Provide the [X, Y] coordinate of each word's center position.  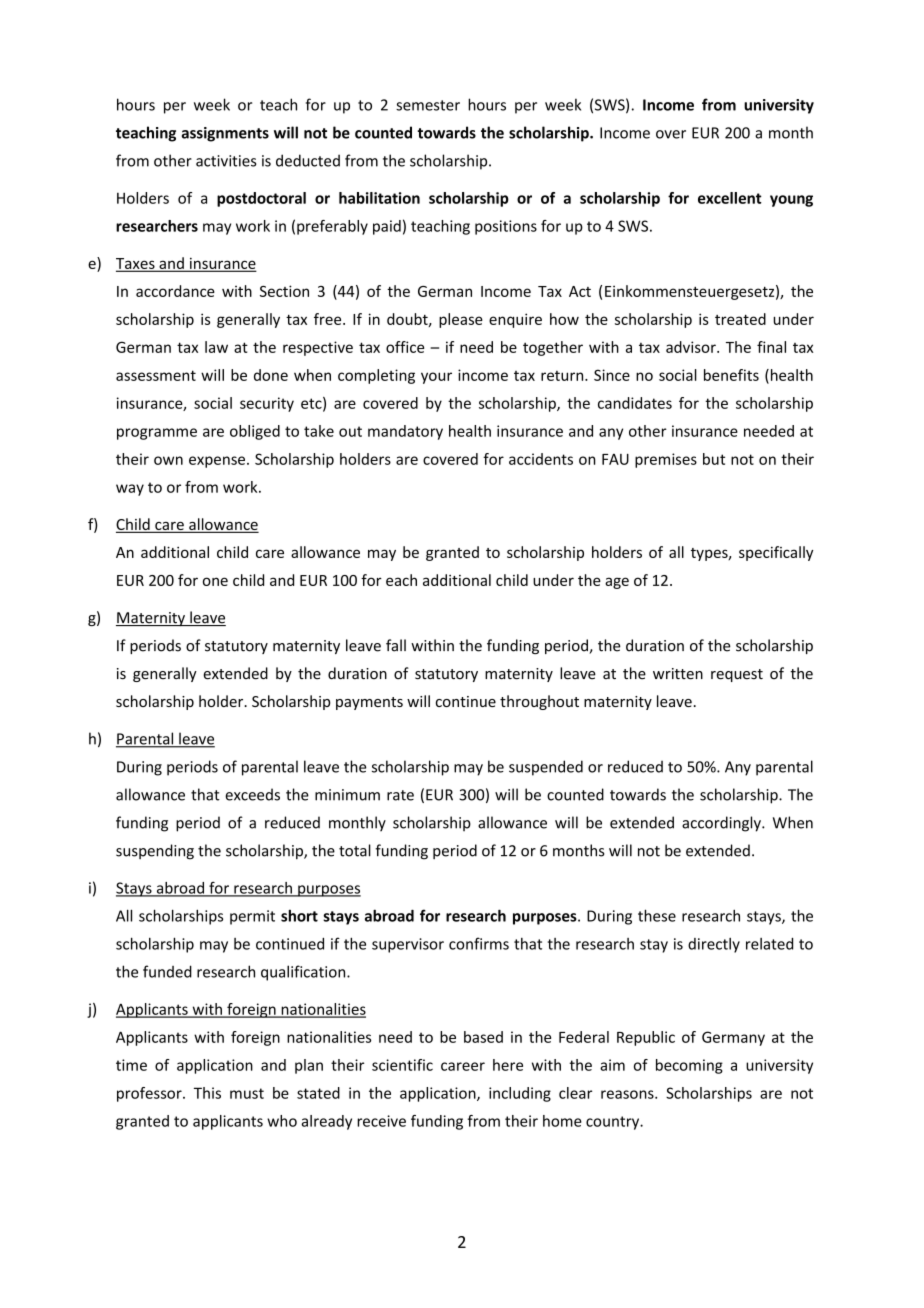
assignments [225, 134]
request [737, 675]
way [130, 490]
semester [428, 105]
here [508, 1065]
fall [396, 645]
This [207, 1093]
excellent [730, 198]
